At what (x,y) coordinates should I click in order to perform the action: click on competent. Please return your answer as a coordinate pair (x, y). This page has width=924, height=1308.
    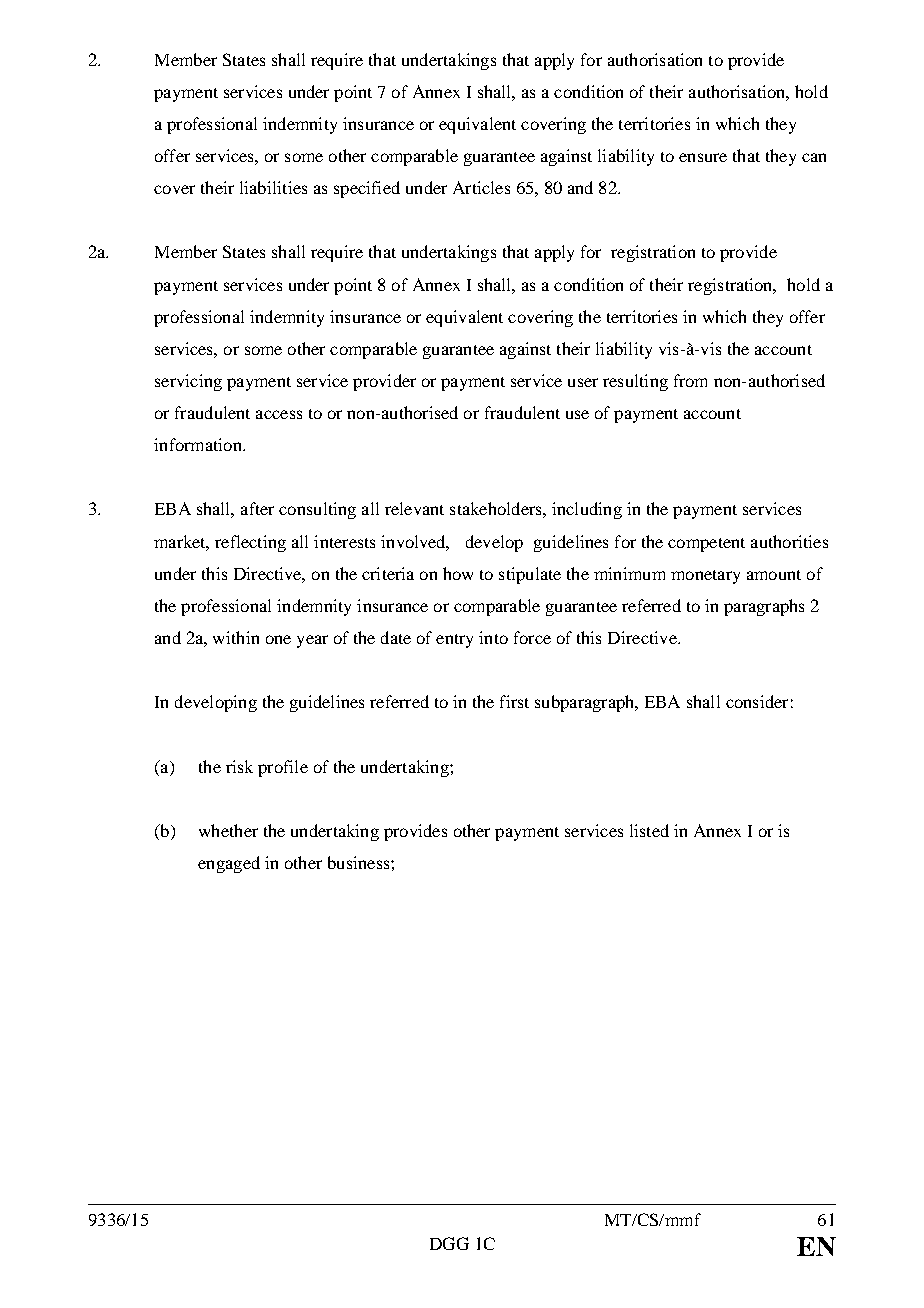
    Looking at the image, I should click on (706, 545).
